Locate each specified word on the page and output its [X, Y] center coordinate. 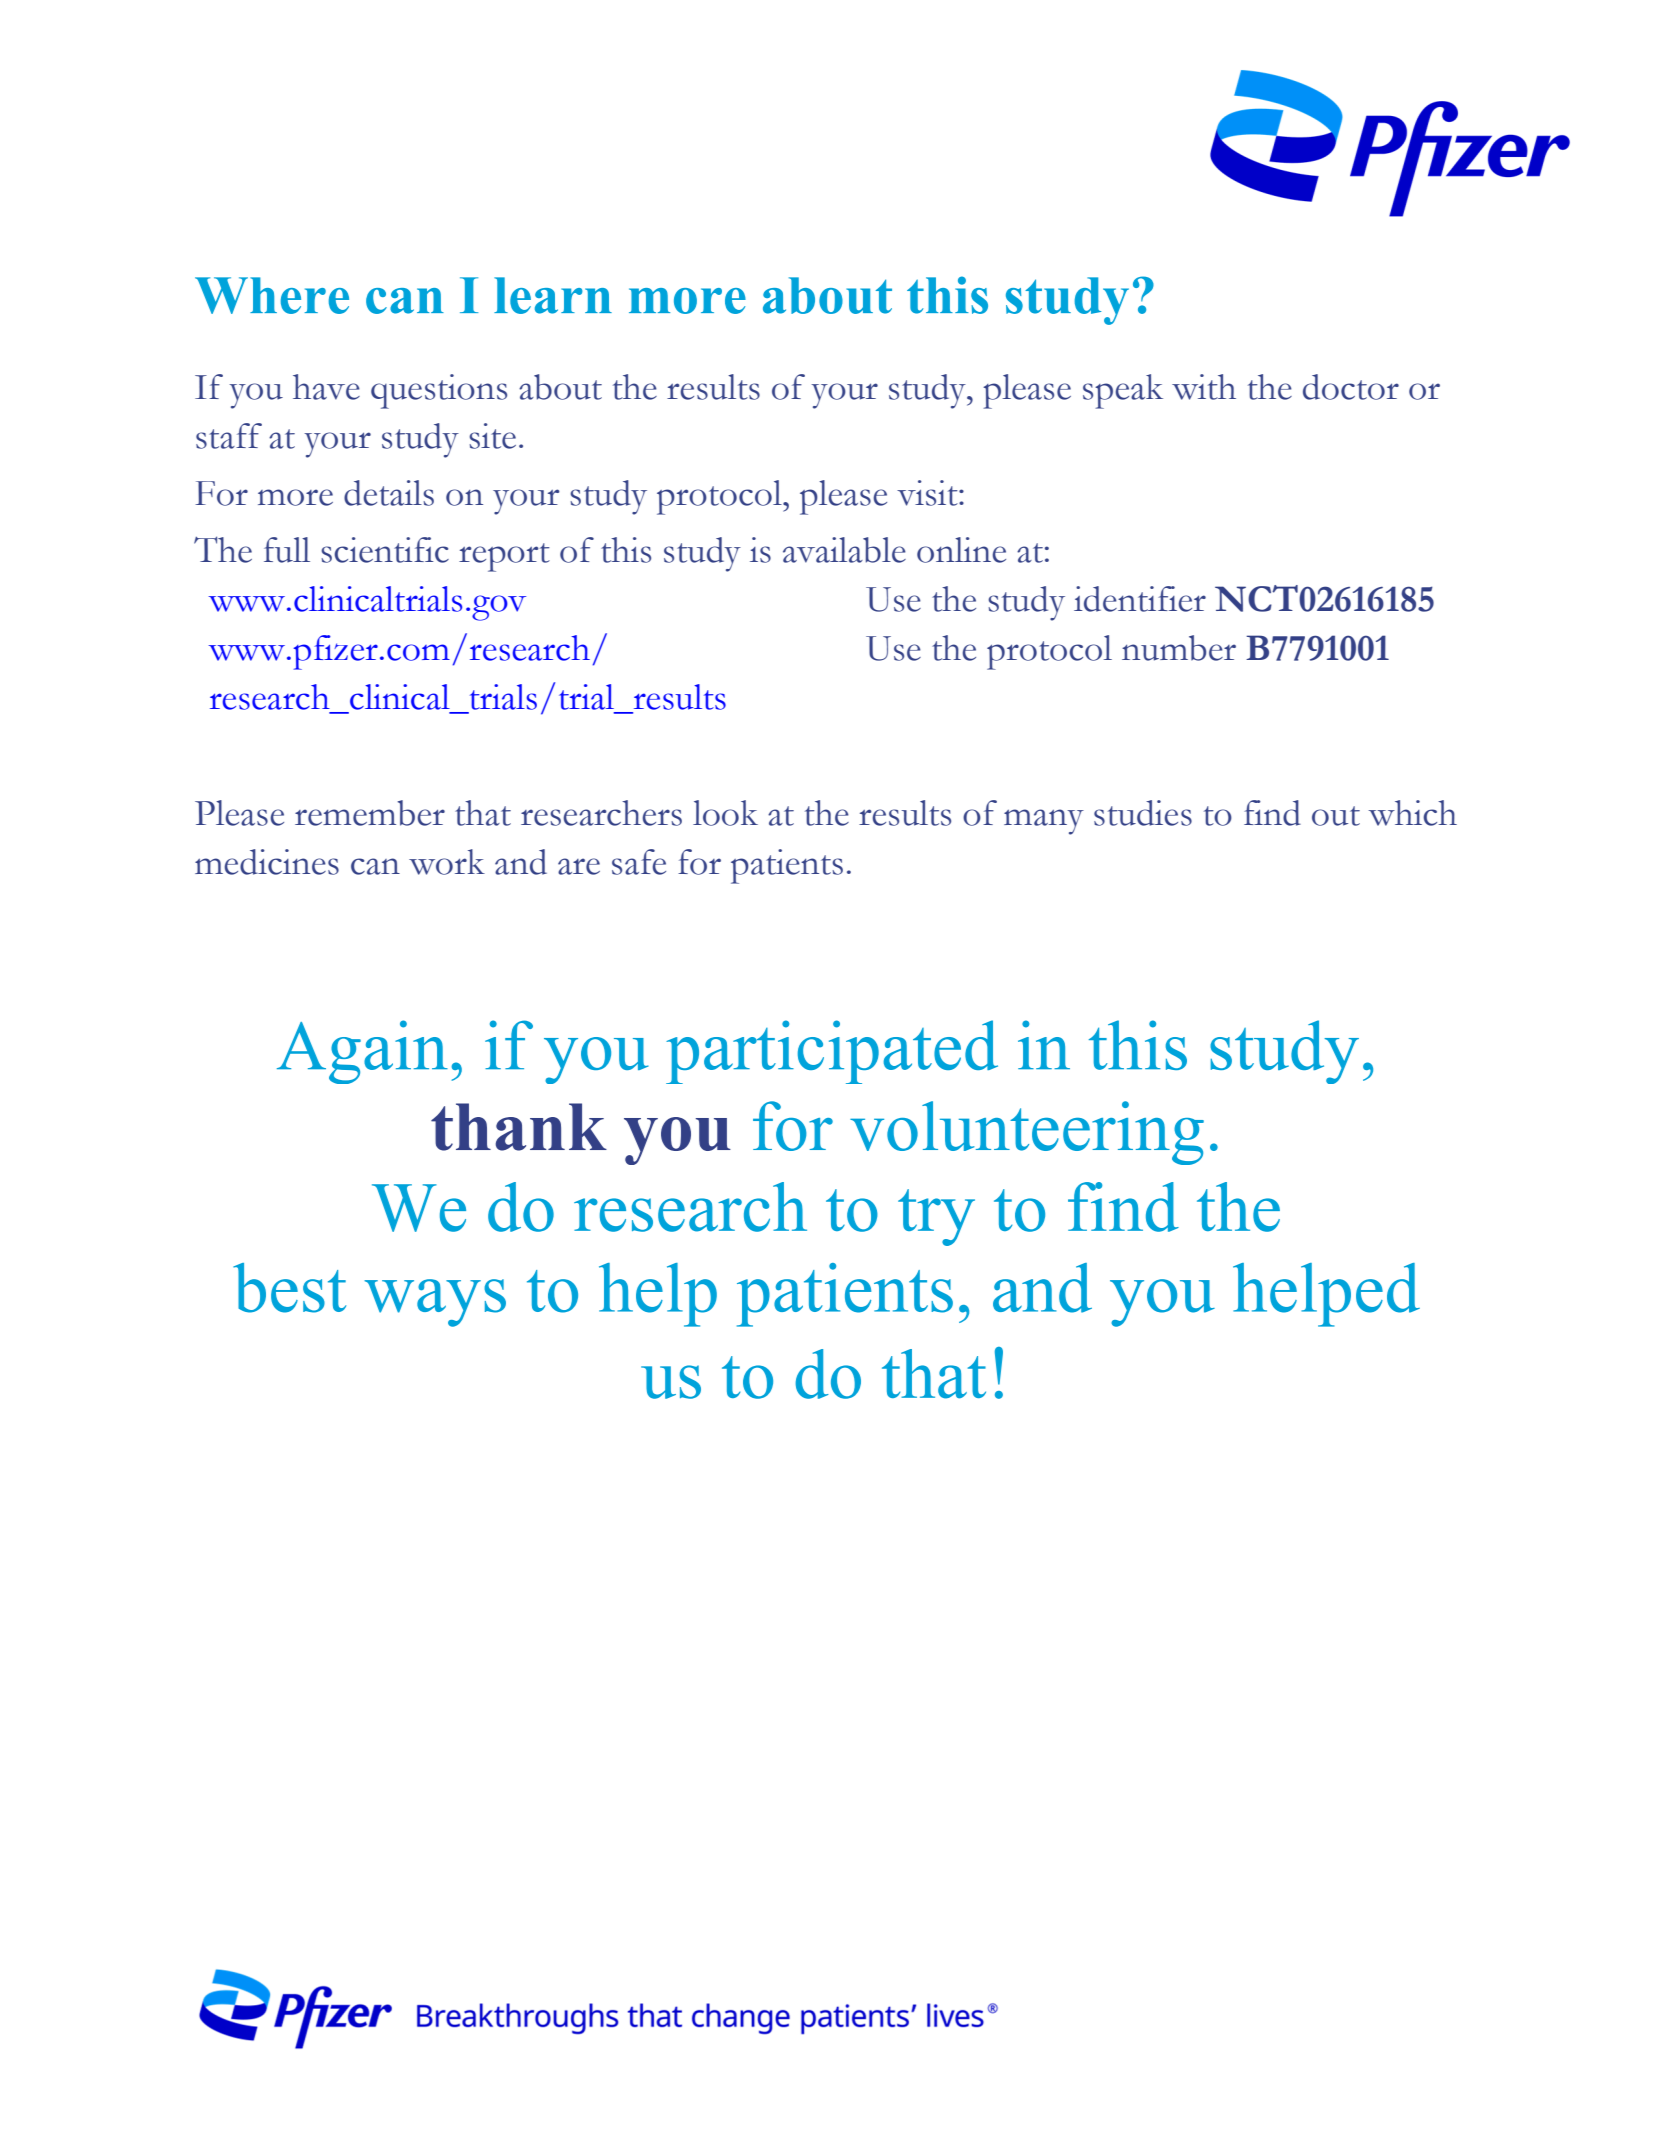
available [844, 550]
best [289, 1288]
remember [370, 813]
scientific [385, 550]
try [936, 1217]
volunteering [1027, 1133]
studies [1143, 813]
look [725, 813]
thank [519, 1127]
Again [362, 1052]
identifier [1140, 599]
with [1204, 387]
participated [832, 1052]
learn [553, 295]
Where [272, 295]
